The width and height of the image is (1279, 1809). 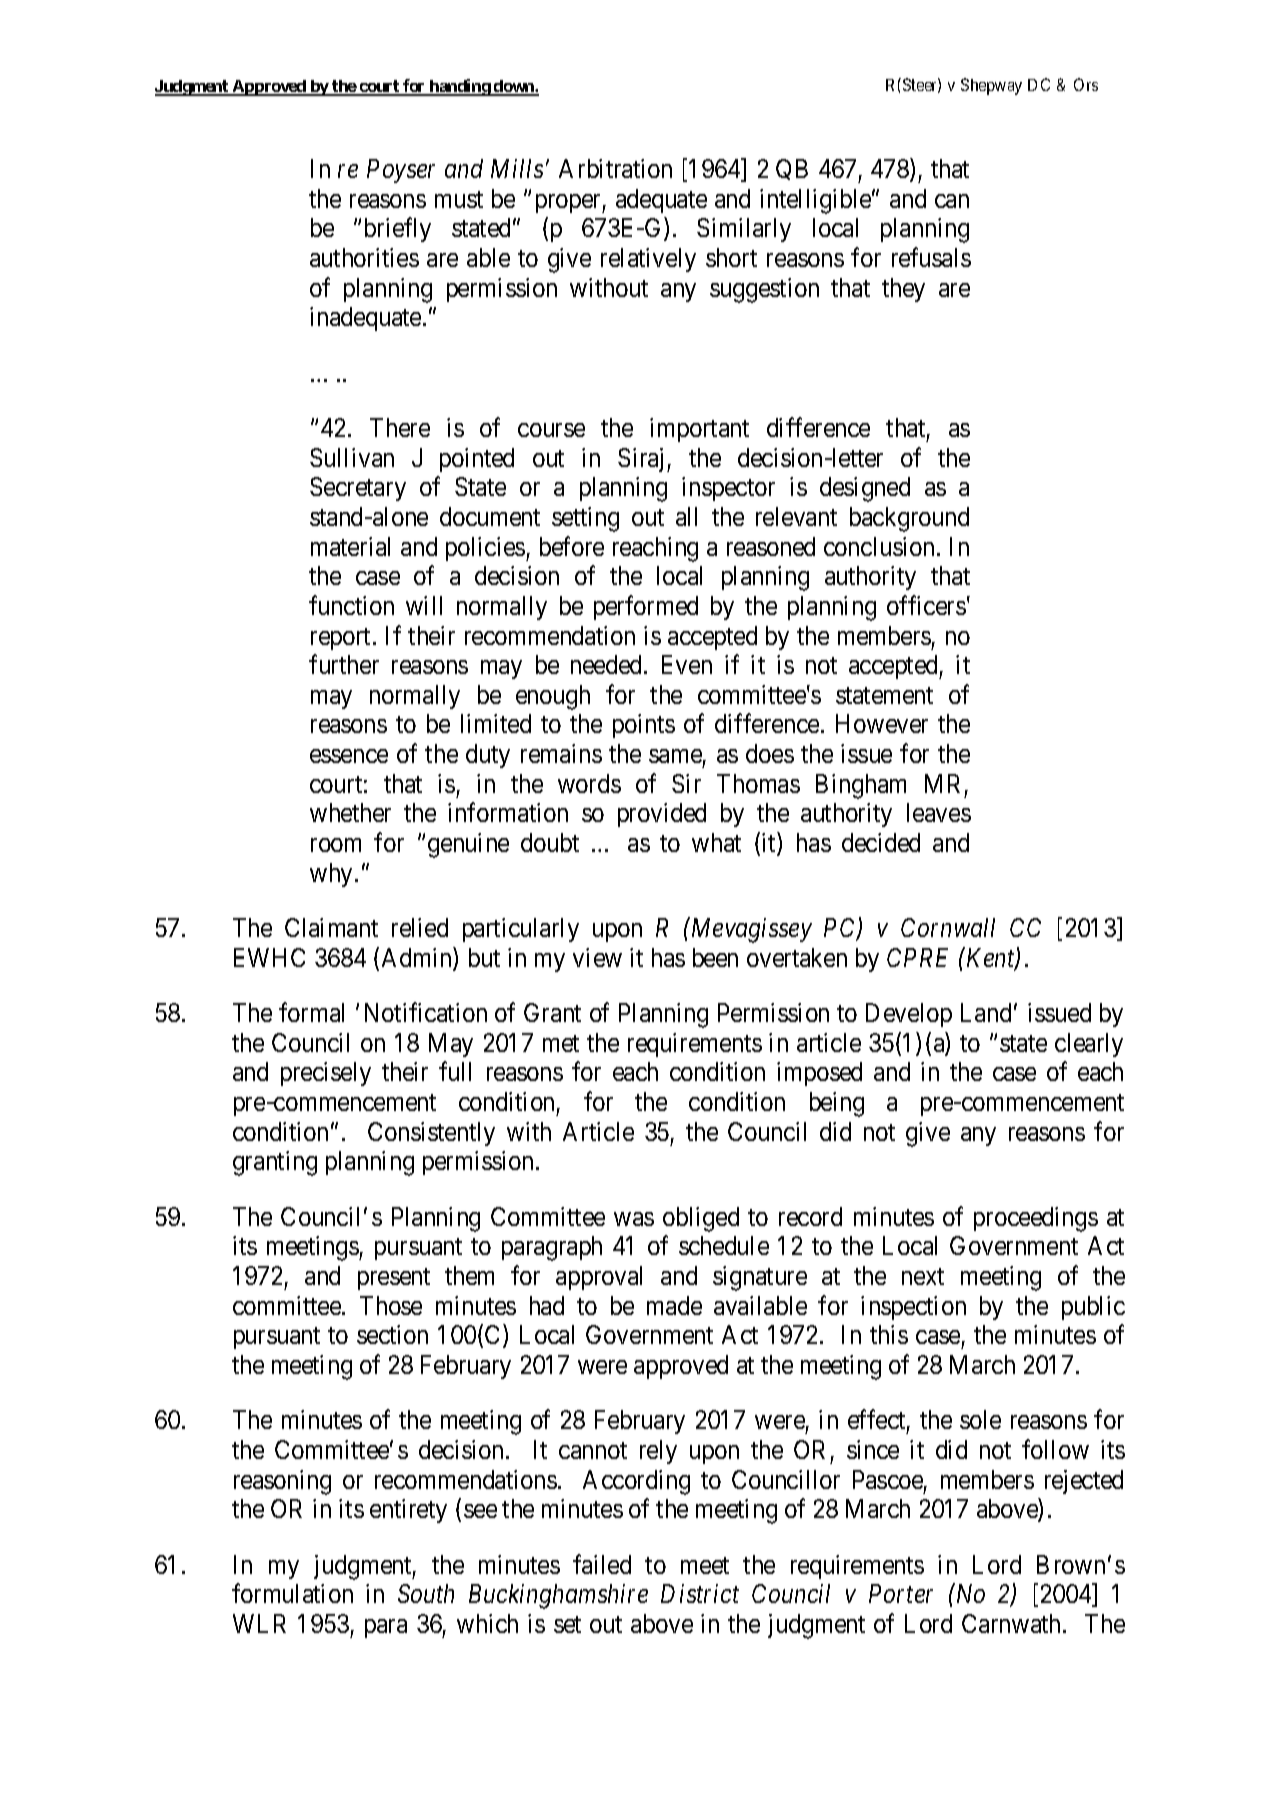 What do you see at coordinates (716, 842) in the image?
I see `what` at bounding box center [716, 842].
